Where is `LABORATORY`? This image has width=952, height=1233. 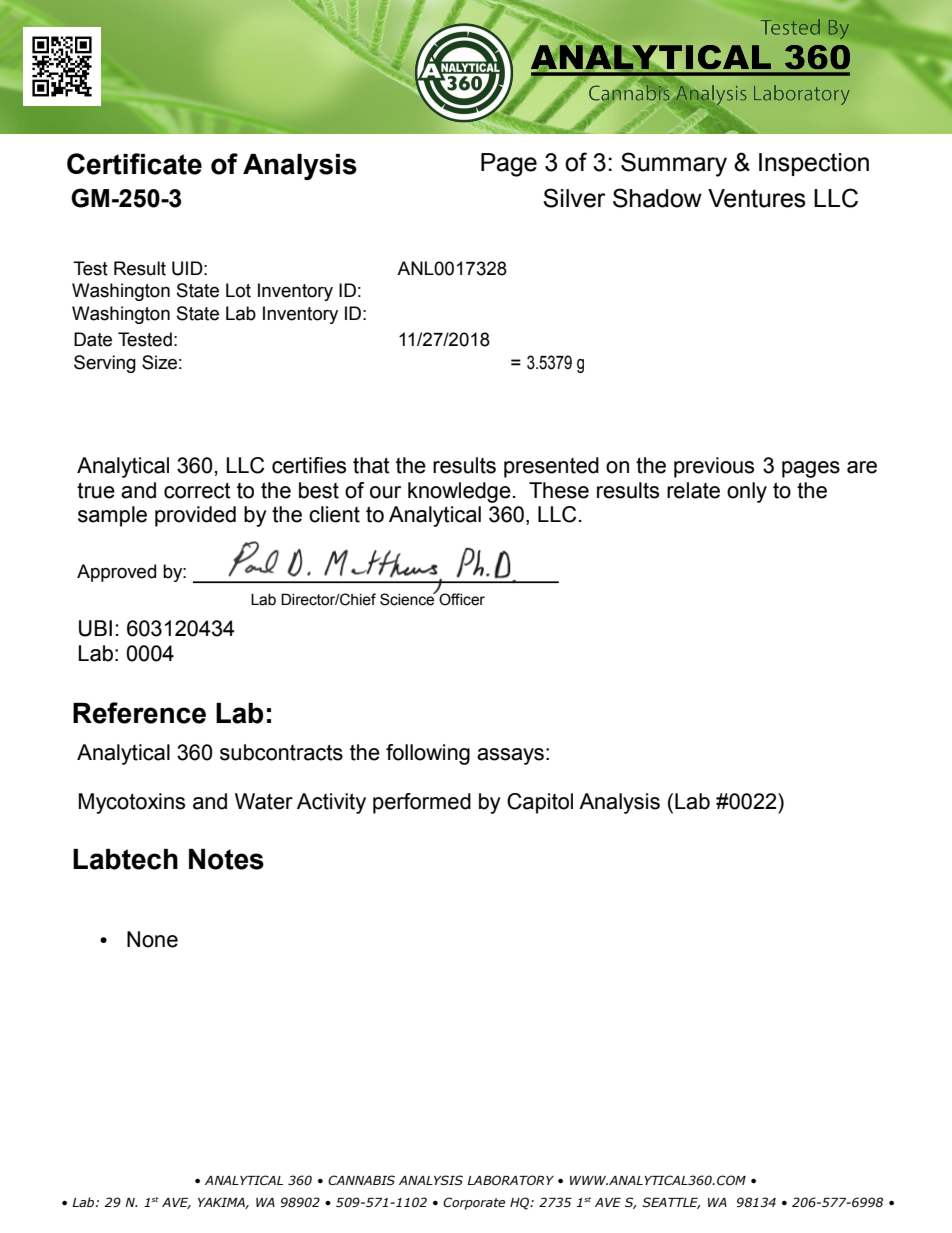 LABORATORY is located at coordinates (510, 1180).
